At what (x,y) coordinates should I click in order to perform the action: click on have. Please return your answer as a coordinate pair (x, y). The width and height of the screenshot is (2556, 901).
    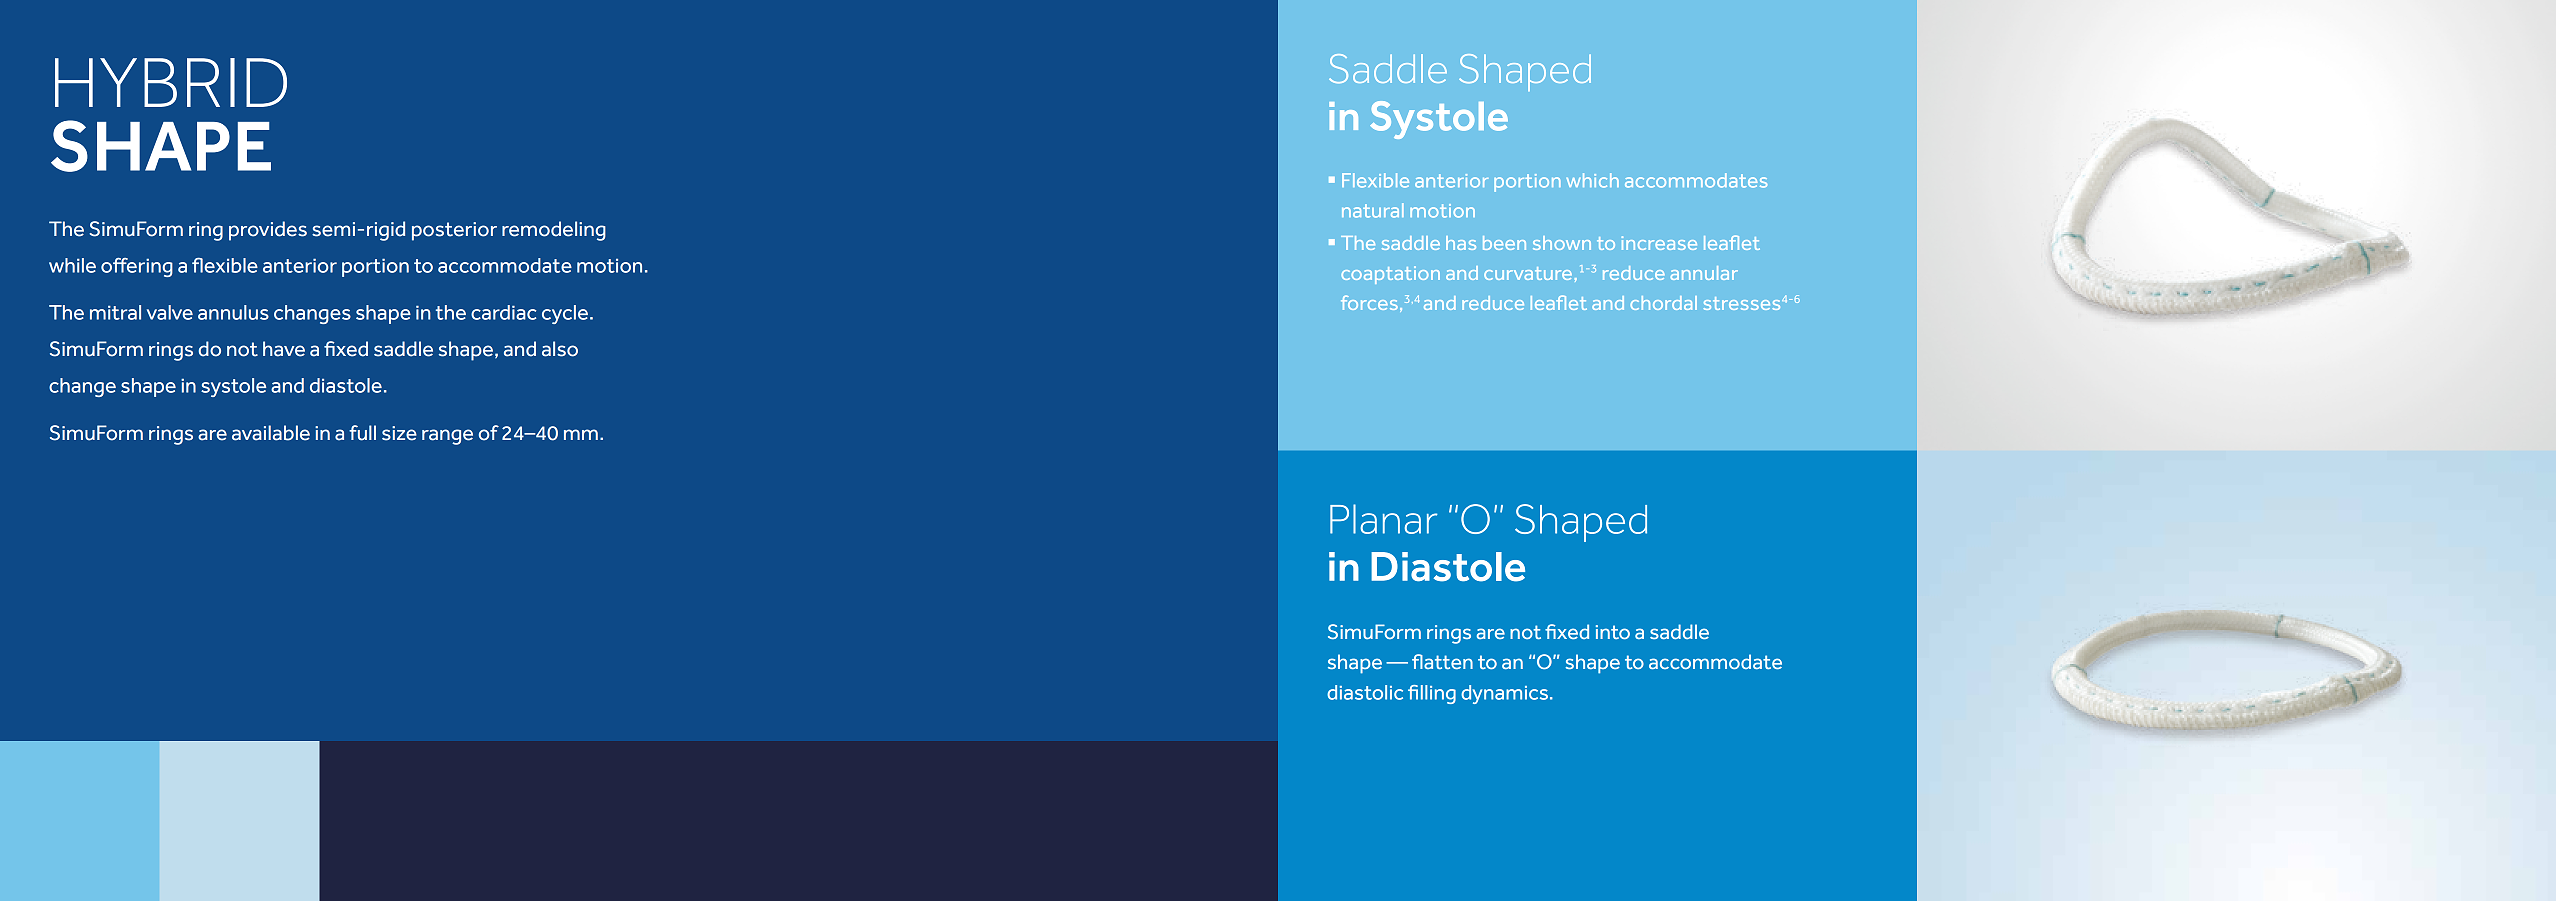
    Looking at the image, I should click on (284, 349).
